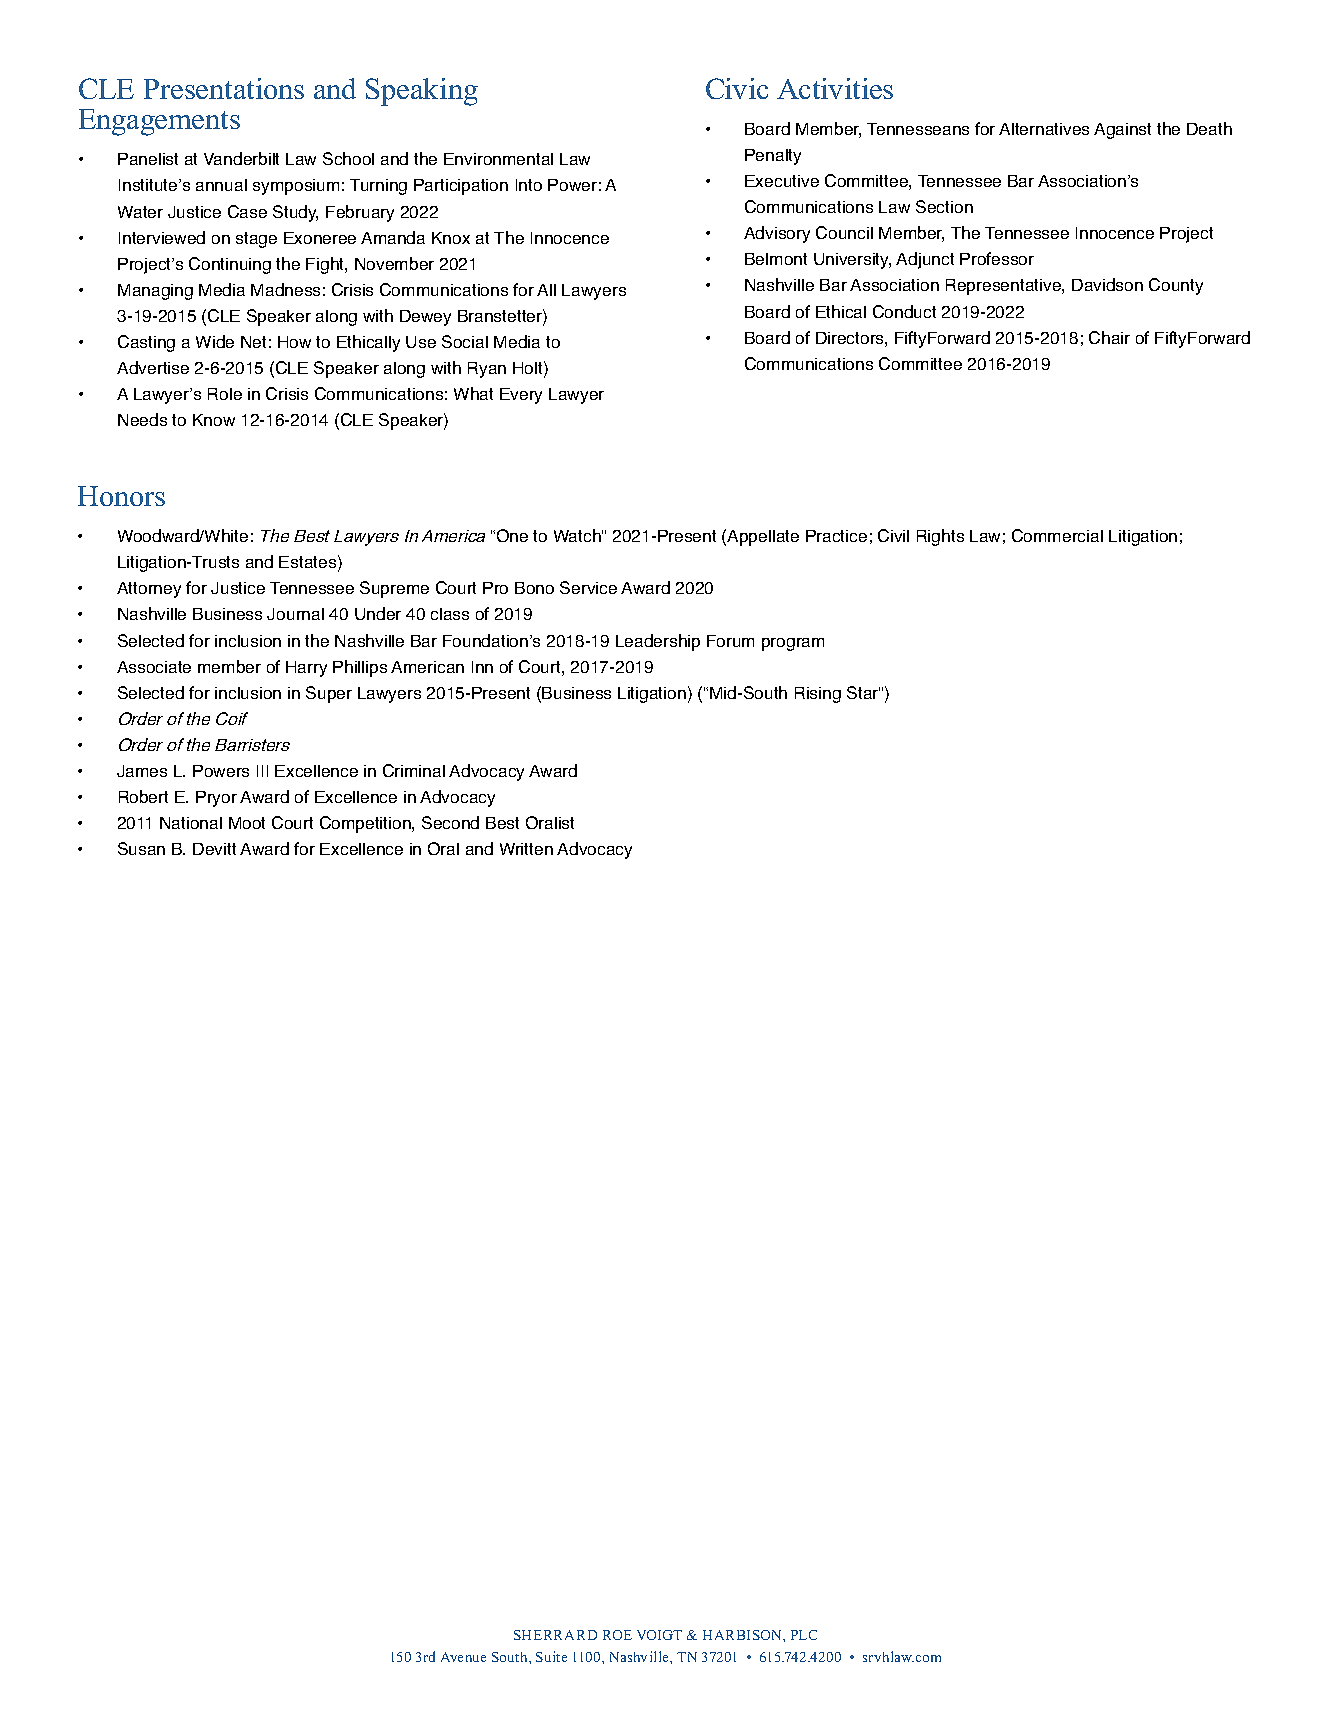 The height and width of the page is (1723, 1332). I want to click on Civic, so click(737, 88).
